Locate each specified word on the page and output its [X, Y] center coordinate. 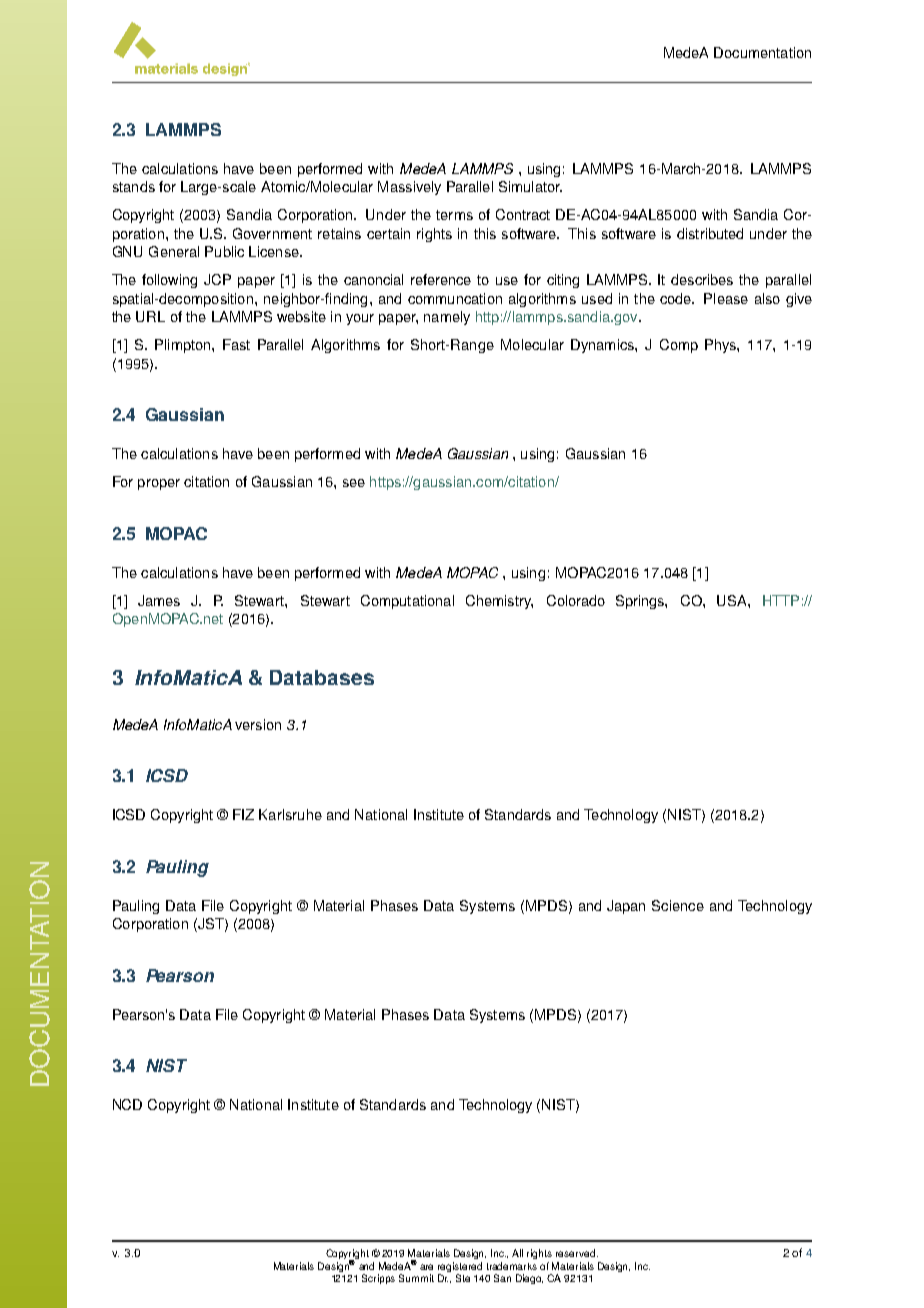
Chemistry [499, 602]
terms [454, 215]
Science [678, 905]
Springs [641, 602]
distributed [710, 233]
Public [224, 251]
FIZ [243, 814]
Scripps [378, 1279]
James [159, 600]
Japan [626, 907]
